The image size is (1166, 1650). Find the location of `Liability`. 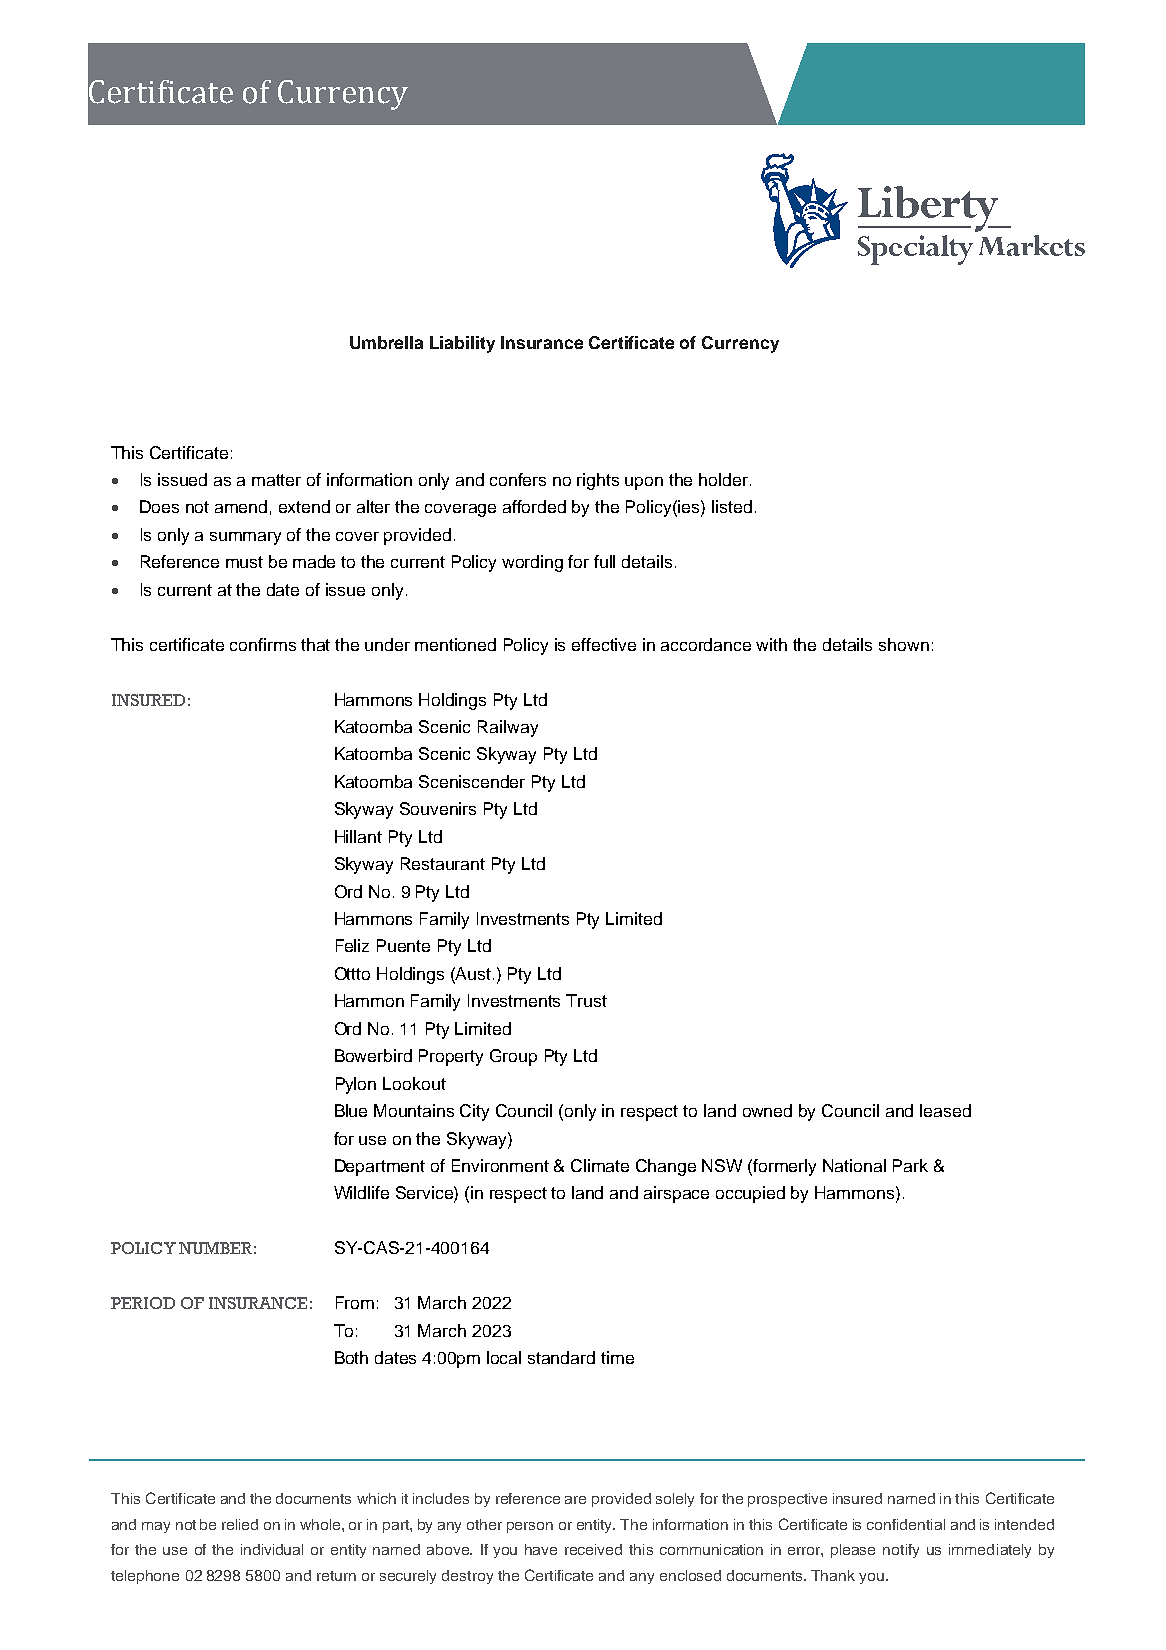

Liability is located at coordinates (462, 344).
